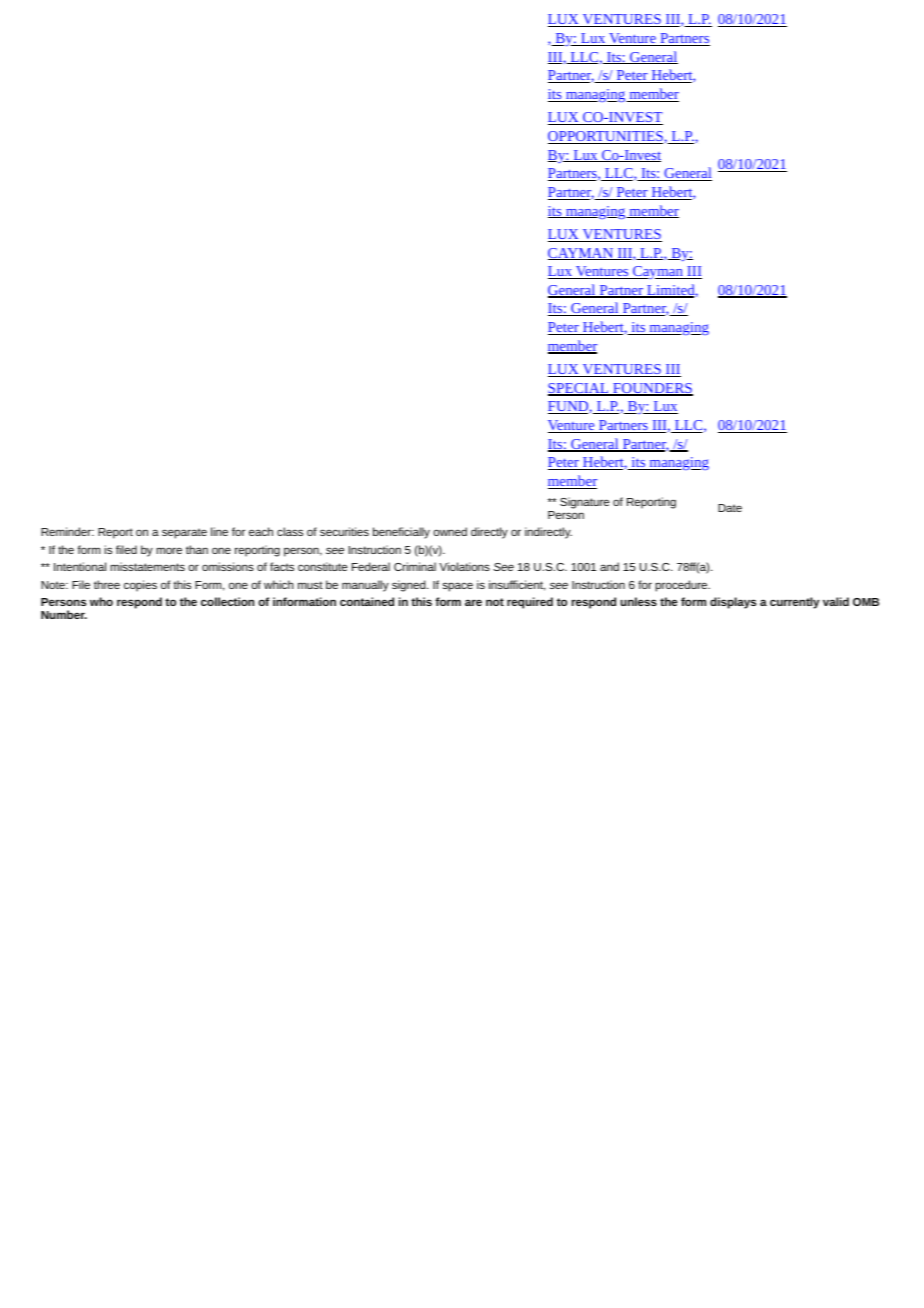  I want to click on are, so click(473, 602).
